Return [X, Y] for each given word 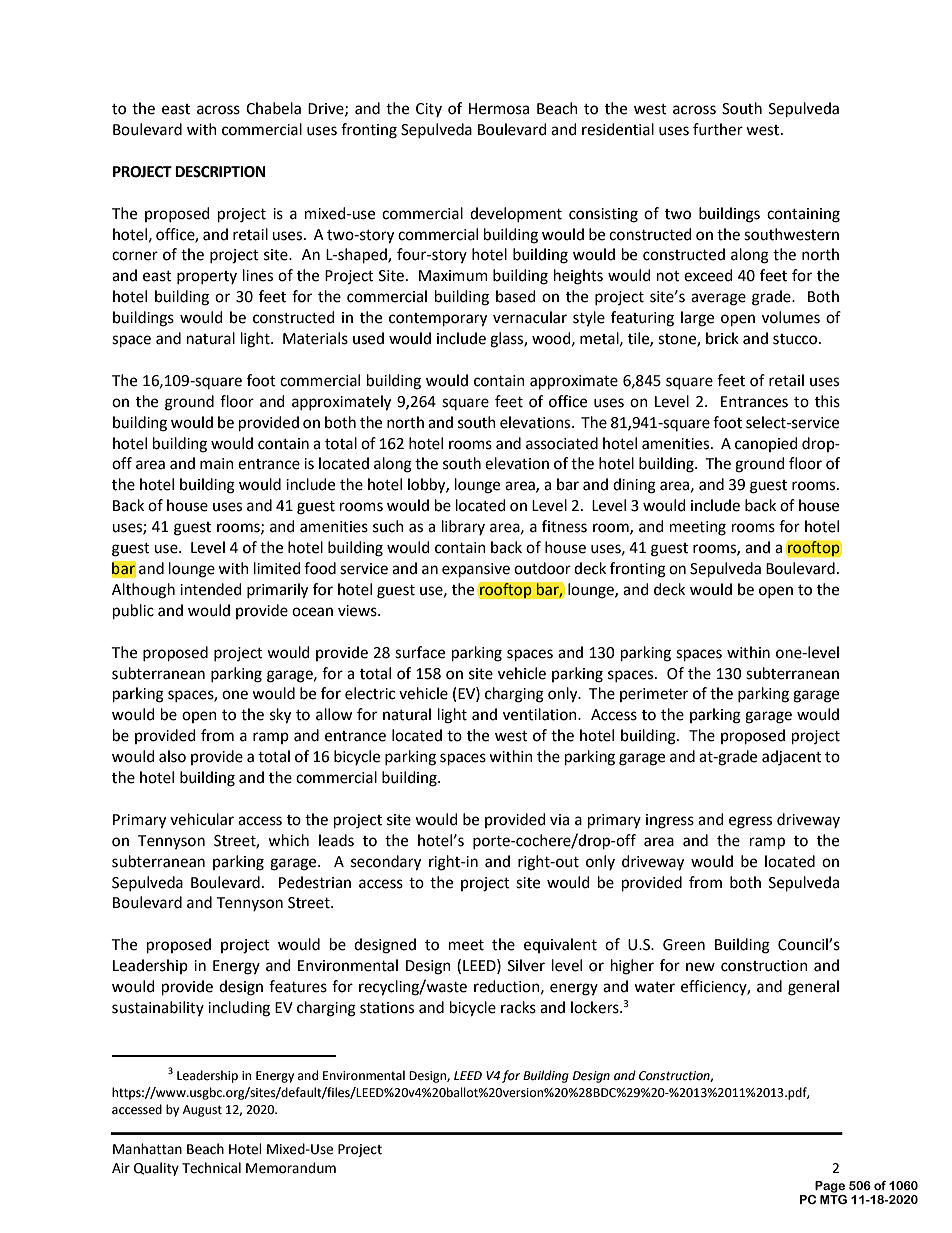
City [429, 110]
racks [518, 1007]
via [559, 820]
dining [634, 486]
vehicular [202, 819]
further [718, 129]
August [202, 1111]
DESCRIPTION [220, 172]
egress [750, 822]
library [463, 527]
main [217, 464]
